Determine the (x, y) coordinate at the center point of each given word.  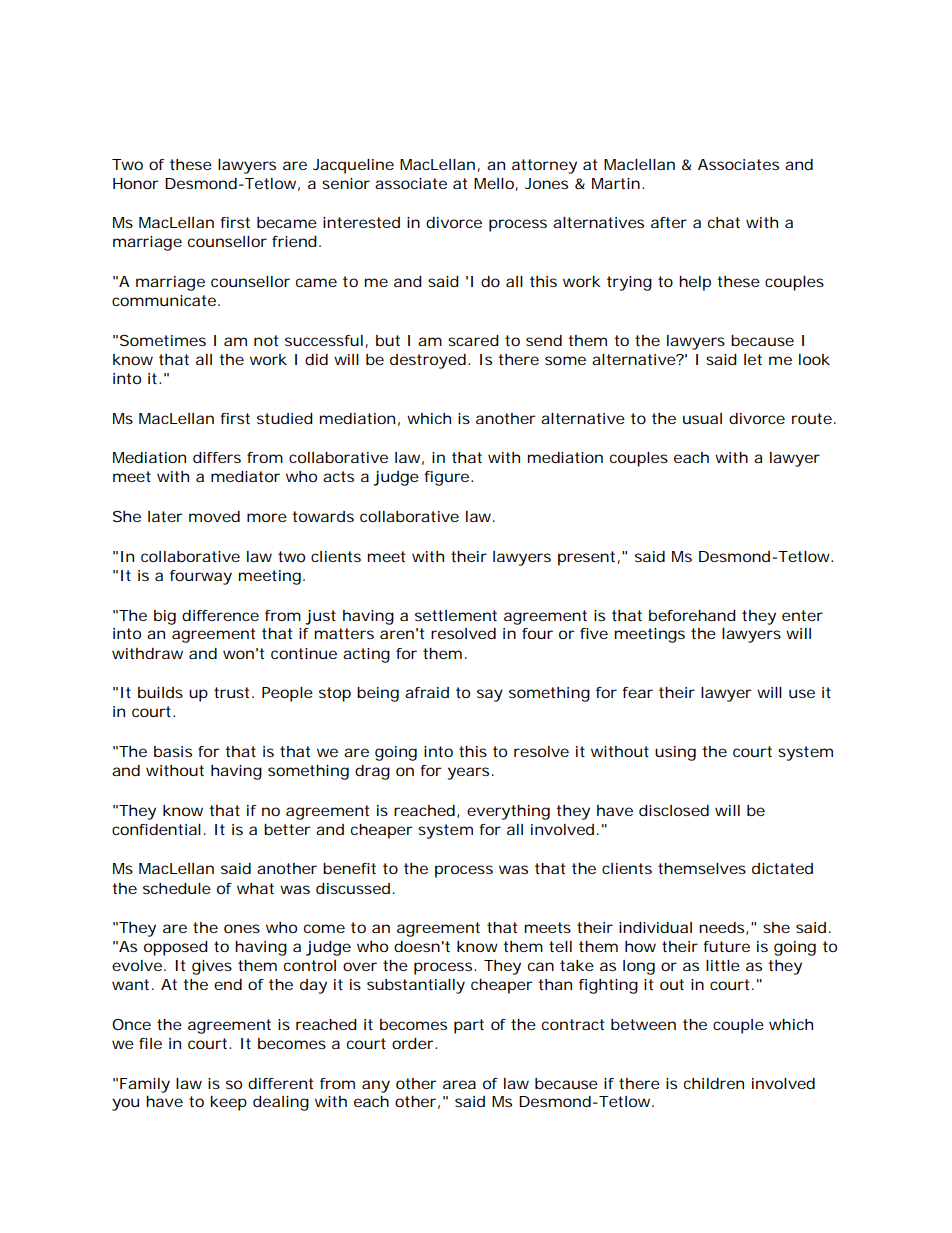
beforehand (692, 615)
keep (229, 1103)
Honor (136, 183)
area (459, 1084)
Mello (494, 183)
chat (724, 222)
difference (220, 615)
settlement (456, 615)
